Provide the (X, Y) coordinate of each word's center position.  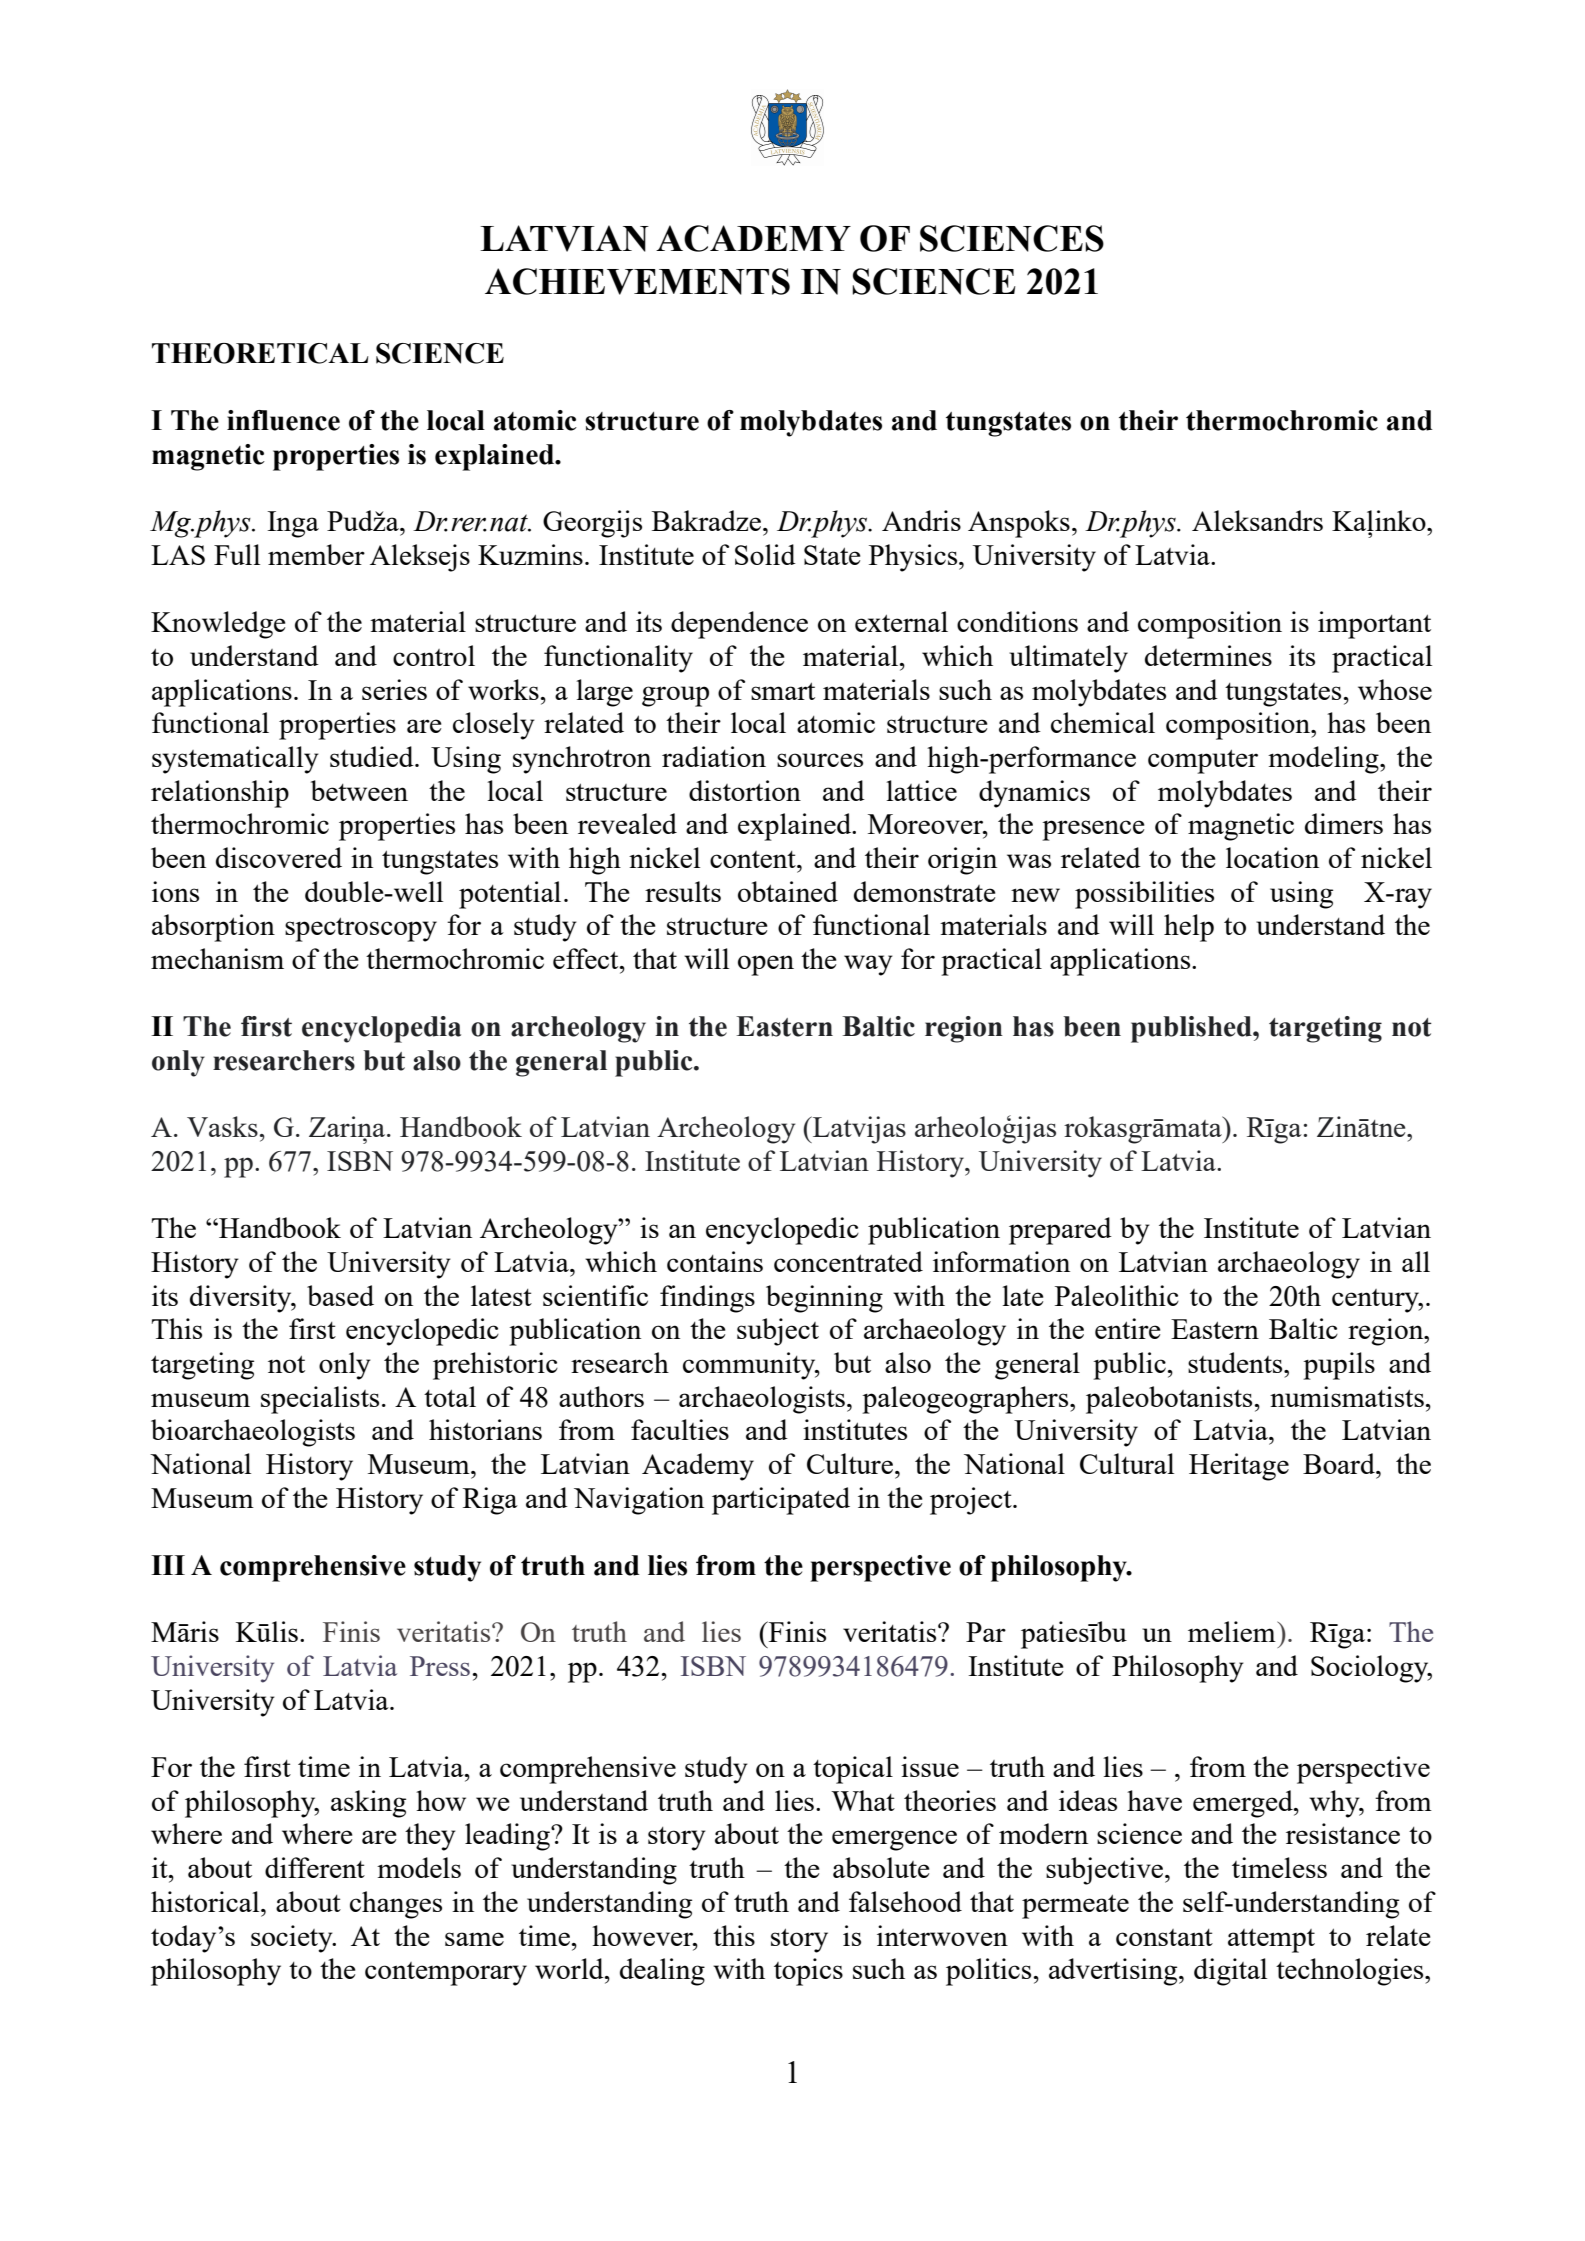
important (1374, 625)
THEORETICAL (260, 353)
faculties (680, 1429)
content (754, 859)
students (1236, 1362)
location (1272, 857)
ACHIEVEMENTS (637, 281)
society (293, 1939)
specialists (320, 1400)
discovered (279, 857)
